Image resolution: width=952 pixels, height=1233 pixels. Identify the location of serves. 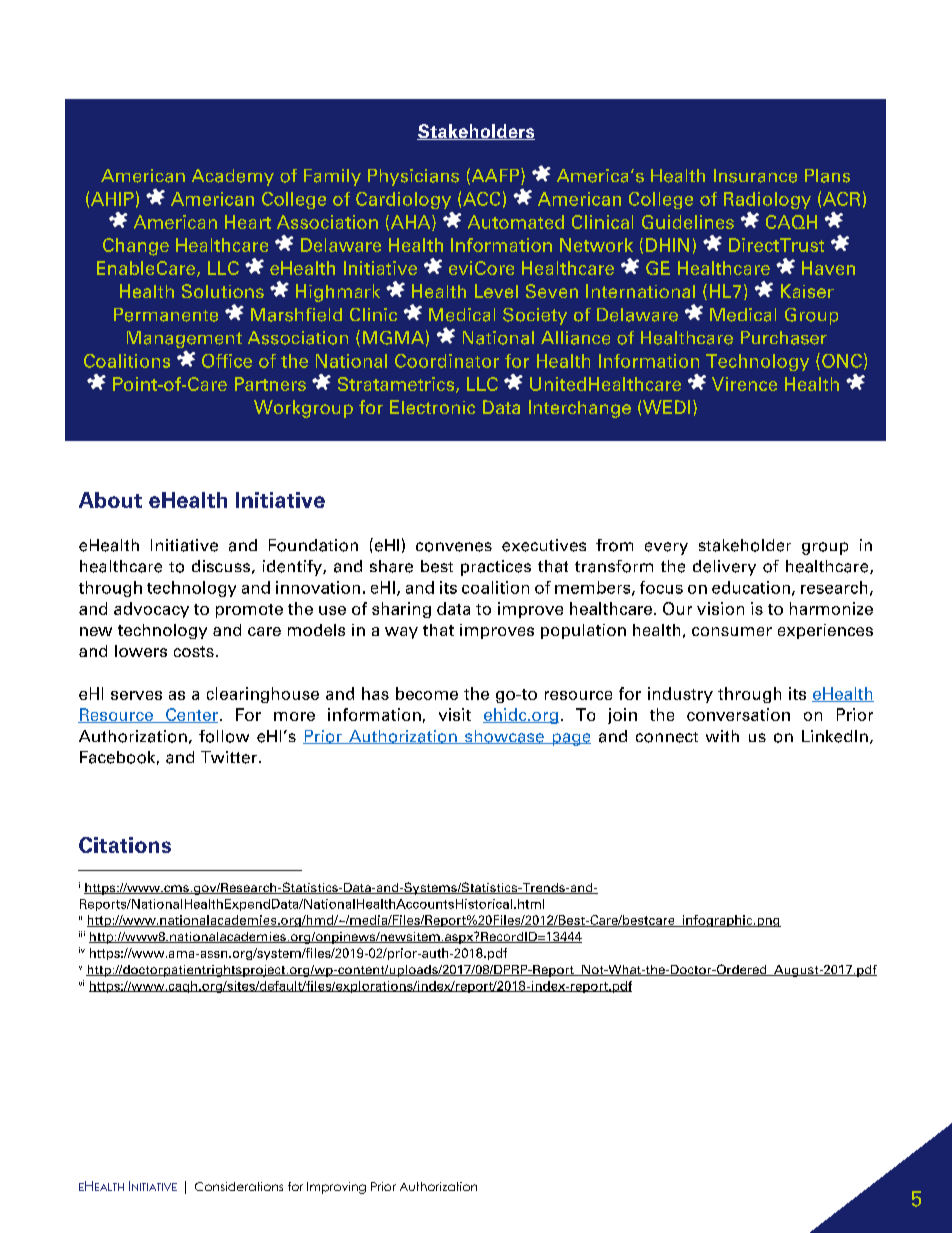
(136, 695).
